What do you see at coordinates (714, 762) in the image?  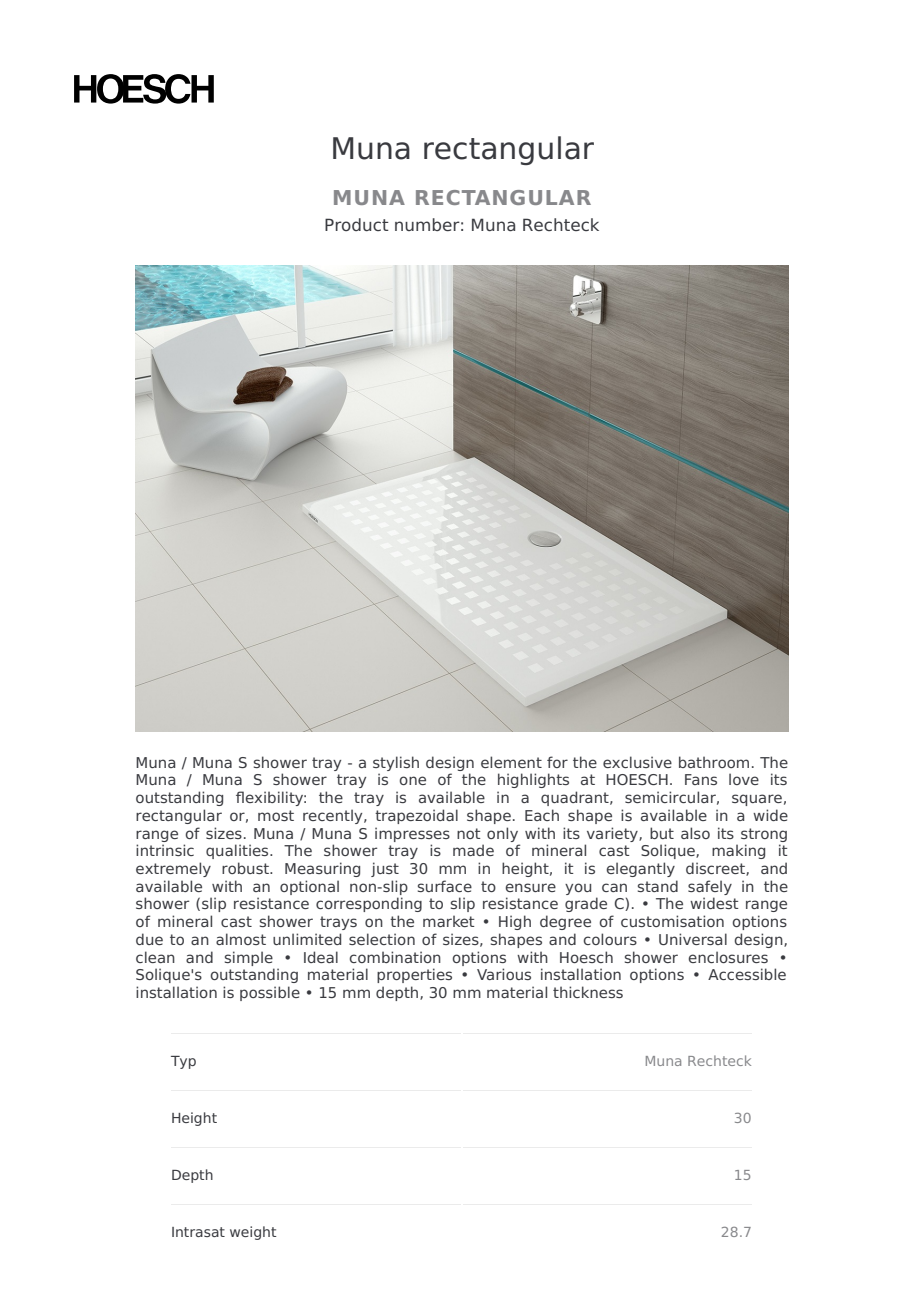 I see `bathroom` at bounding box center [714, 762].
